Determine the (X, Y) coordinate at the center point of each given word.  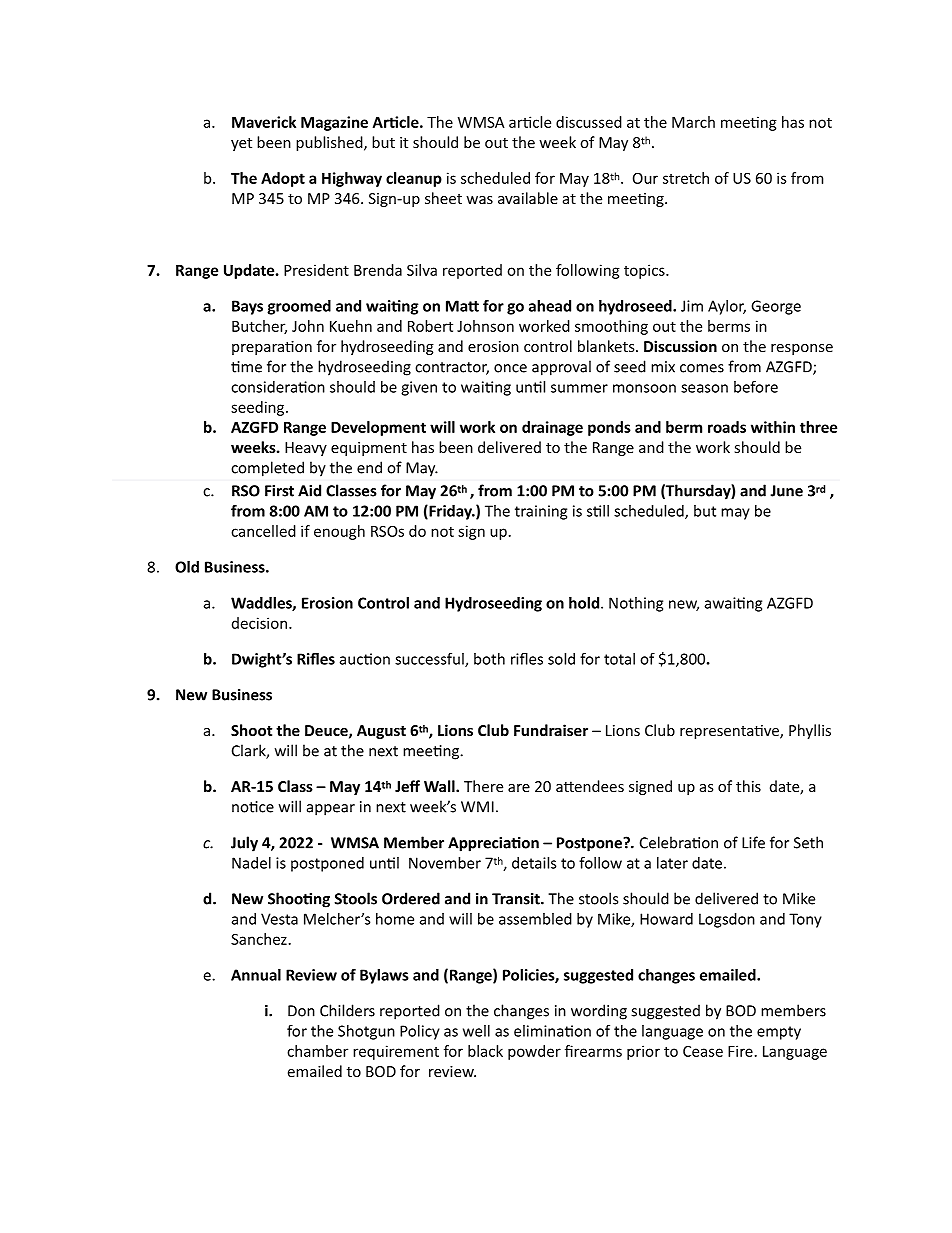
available (528, 198)
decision (261, 623)
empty (779, 1033)
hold (585, 603)
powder (534, 1052)
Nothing (636, 604)
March (693, 122)
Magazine (334, 123)
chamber (317, 1051)
